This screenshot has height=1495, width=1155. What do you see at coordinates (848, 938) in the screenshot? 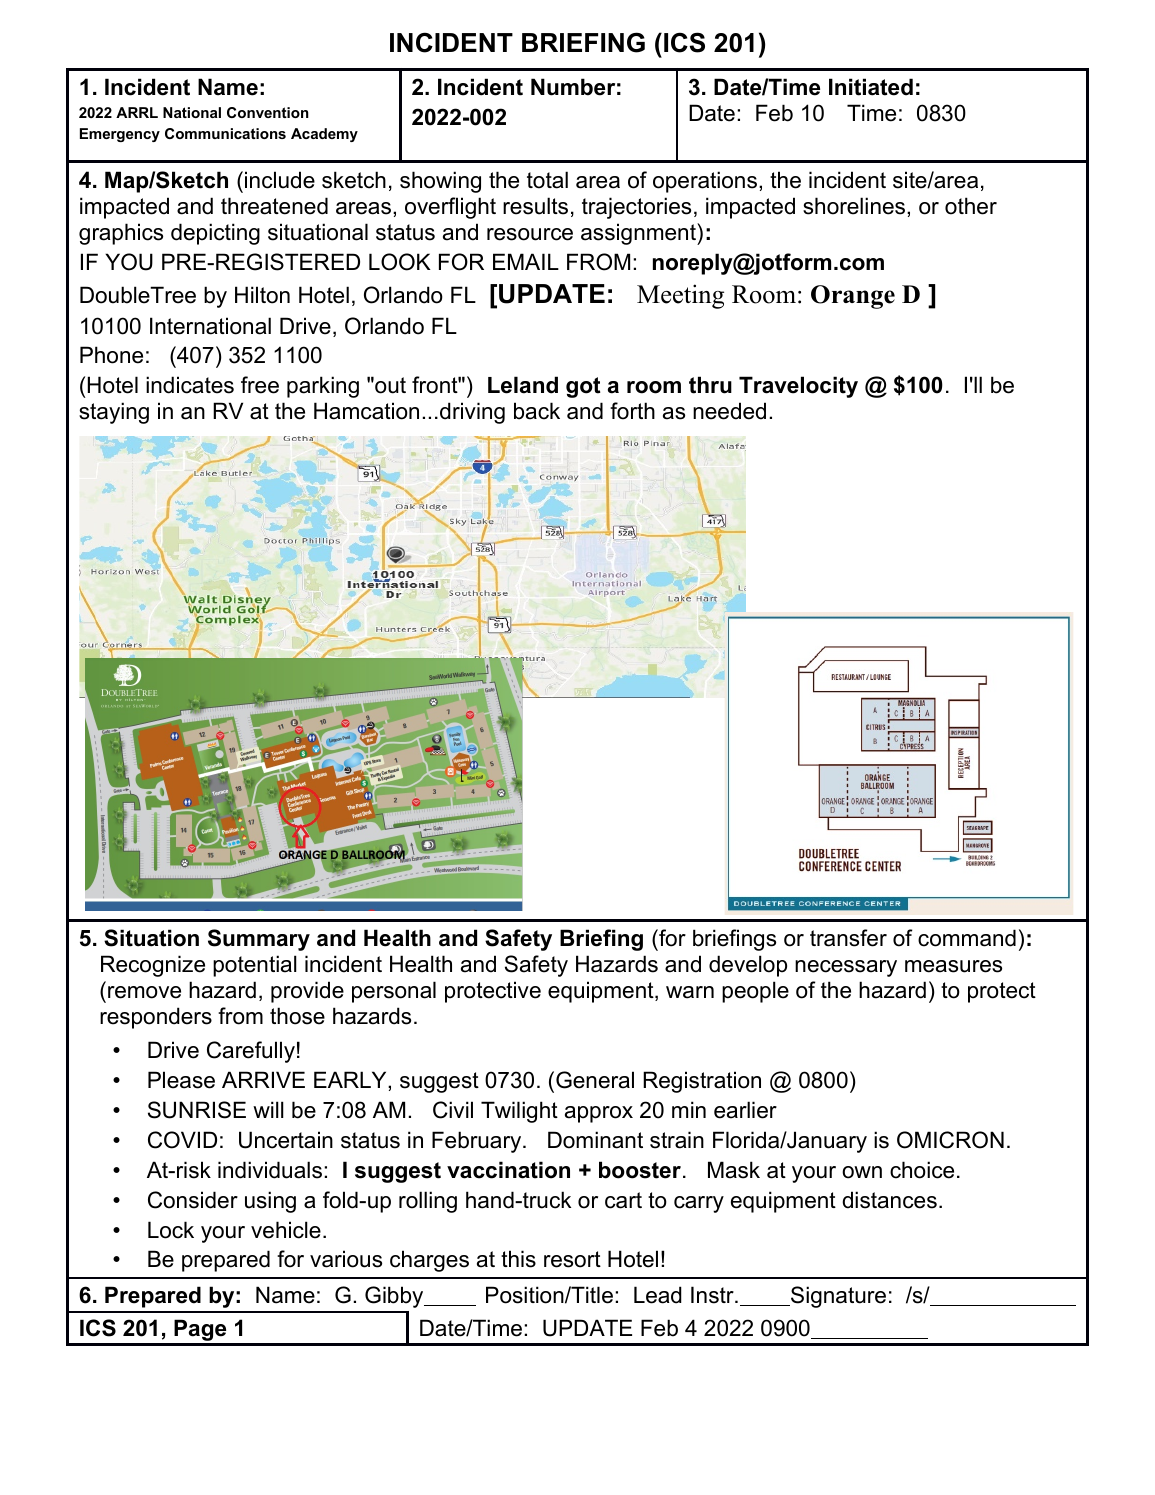
I see `transfer` at bounding box center [848, 938].
